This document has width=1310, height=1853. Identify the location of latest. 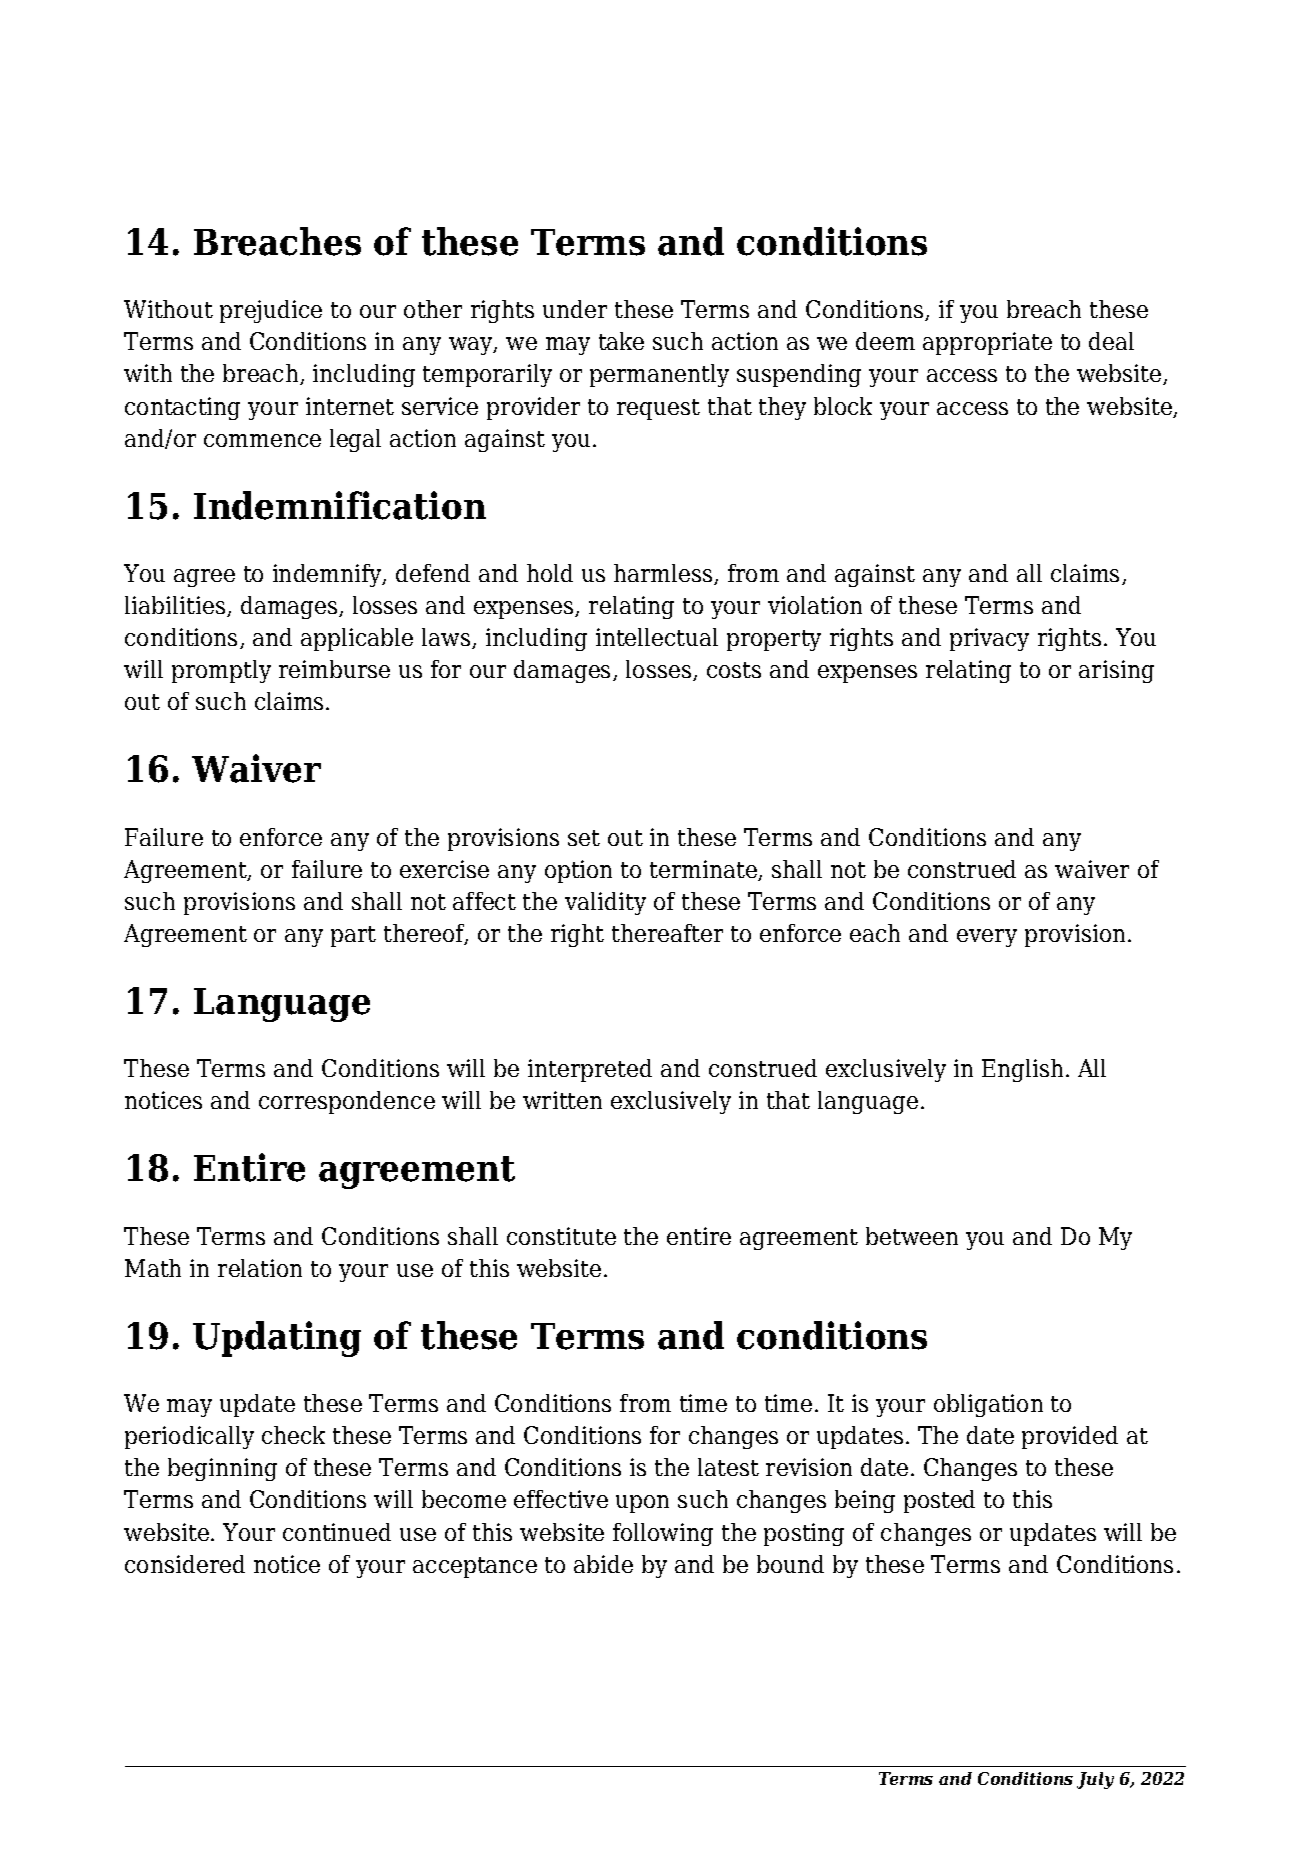
(728, 1467).
